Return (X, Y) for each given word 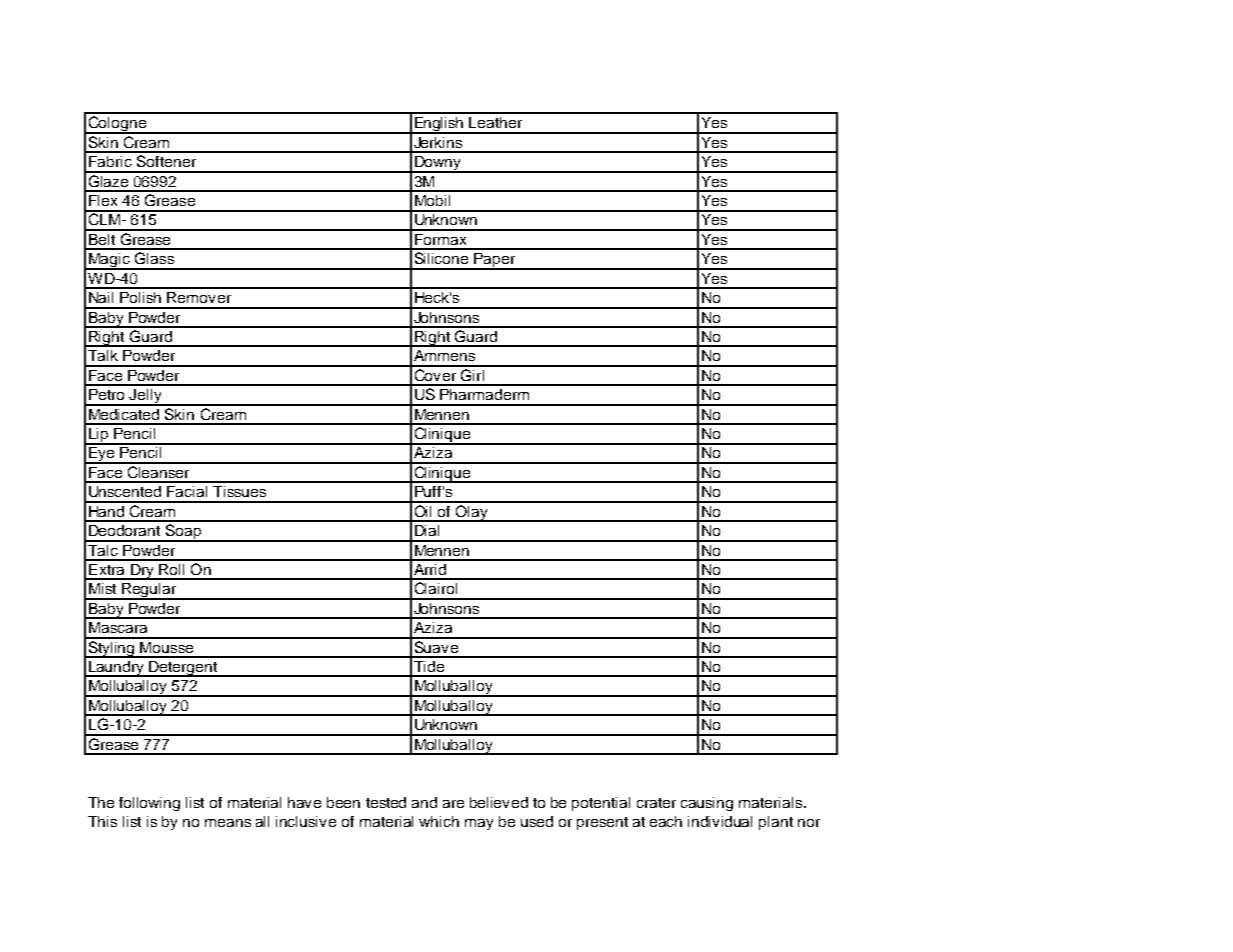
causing (707, 804)
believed (499, 802)
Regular (149, 591)
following (149, 804)
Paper (494, 261)
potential (601, 804)
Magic (109, 261)
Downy (437, 164)
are (453, 804)
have (304, 802)
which (439, 821)
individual (720, 821)
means (228, 823)
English (439, 125)
